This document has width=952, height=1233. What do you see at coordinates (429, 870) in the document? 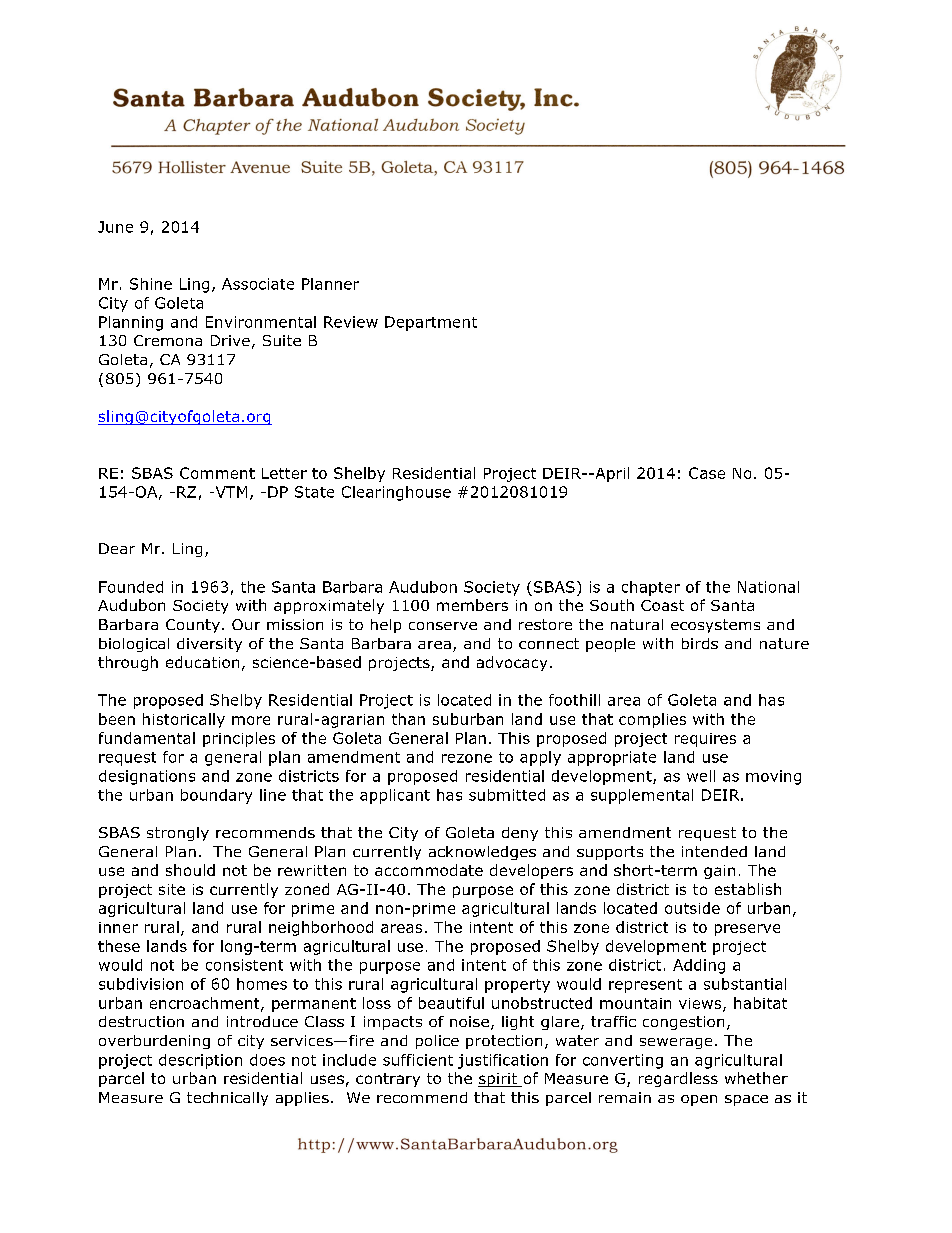
I see `accommodate` at bounding box center [429, 870].
